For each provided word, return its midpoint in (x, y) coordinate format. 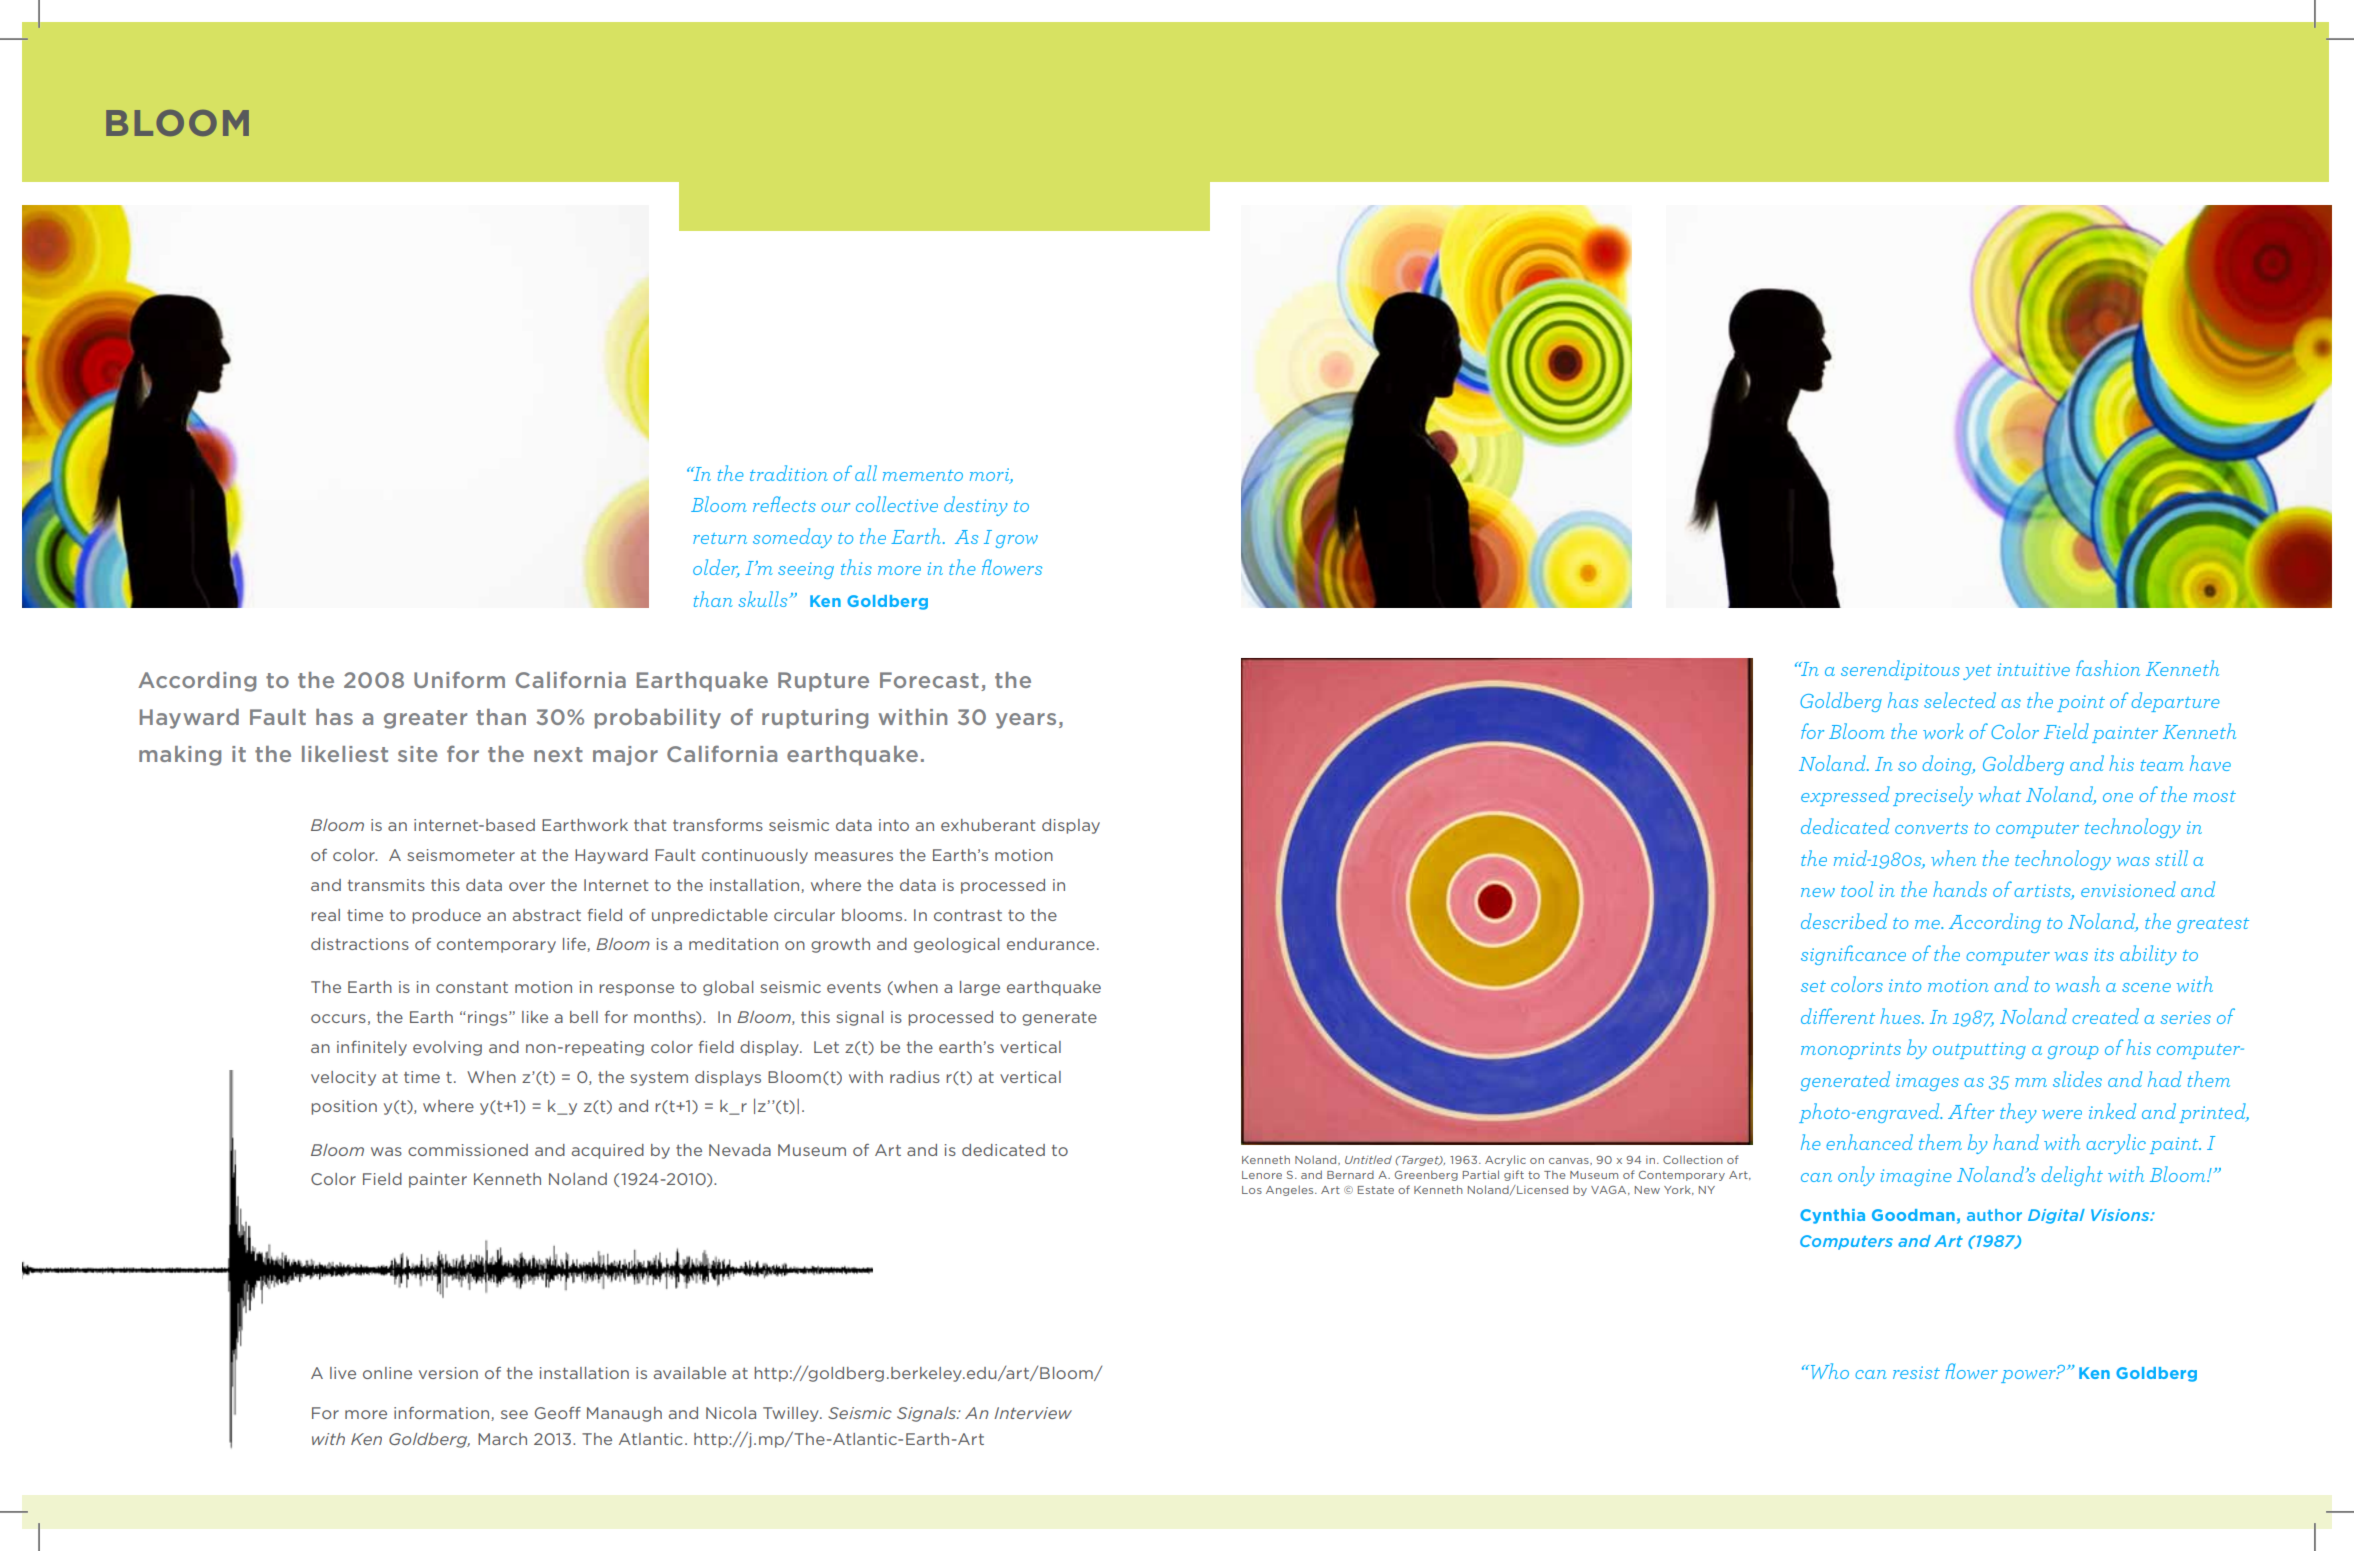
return (720, 538)
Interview (1033, 1413)
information (443, 1414)
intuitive (2034, 669)
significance (1853, 955)
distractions (360, 944)
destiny (976, 506)
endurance (1051, 944)
